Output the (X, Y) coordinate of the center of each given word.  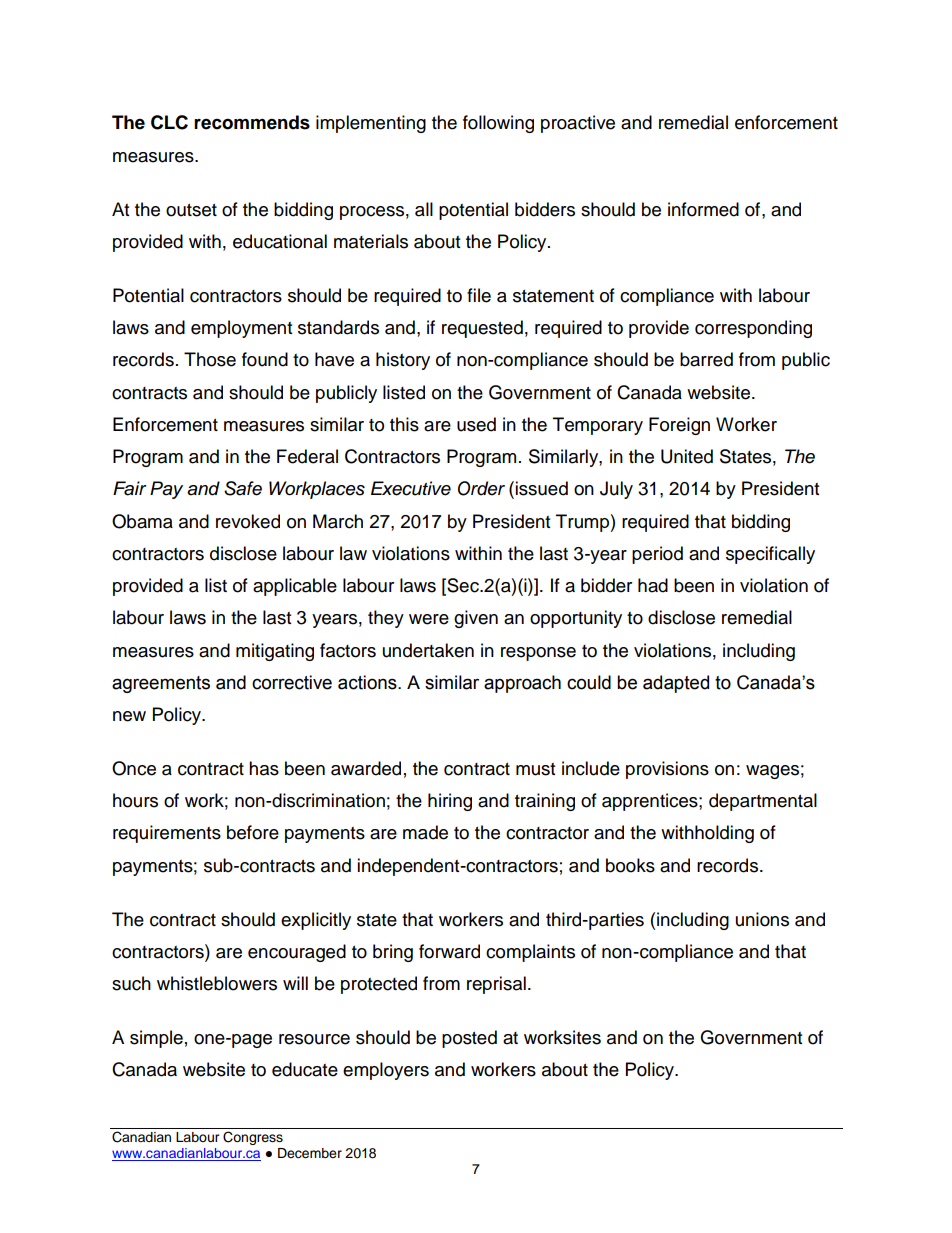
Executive (411, 488)
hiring (450, 802)
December (310, 1153)
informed (703, 209)
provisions (667, 770)
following (498, 124)
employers (386, 1071)
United (687, 456)
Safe (243, 488)
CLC (169, 122)
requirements (167, 834)
